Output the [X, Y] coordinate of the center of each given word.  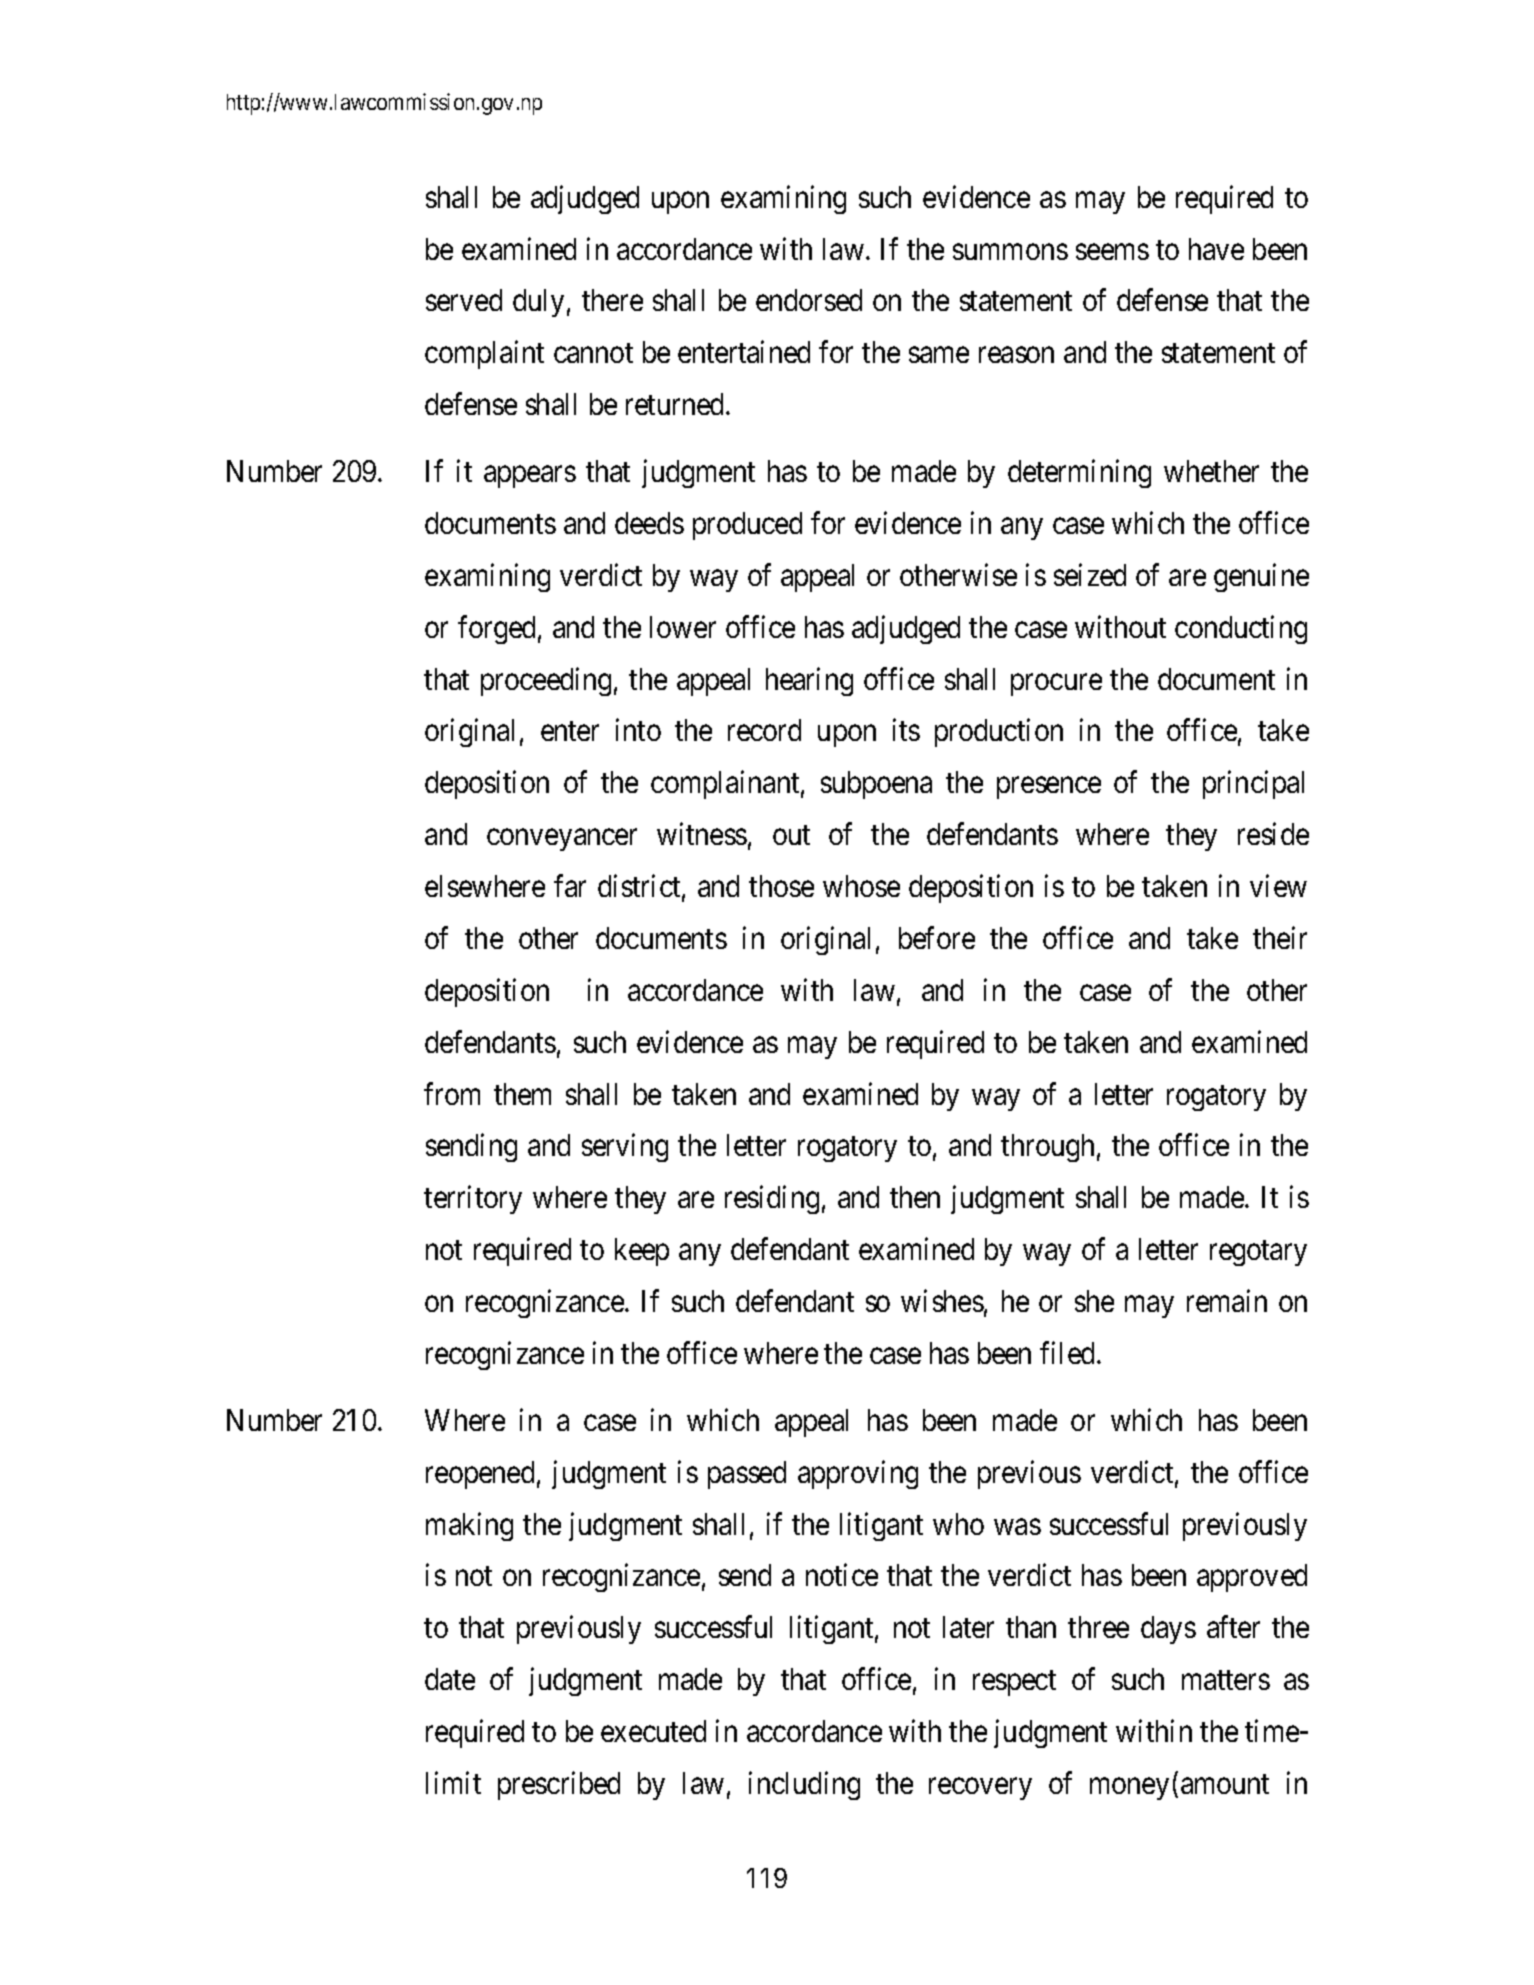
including [804, 1785]
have [1216, 249]
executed [653, 1731]
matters [1226, 1680]
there [612, 300]
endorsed [809, 300]
